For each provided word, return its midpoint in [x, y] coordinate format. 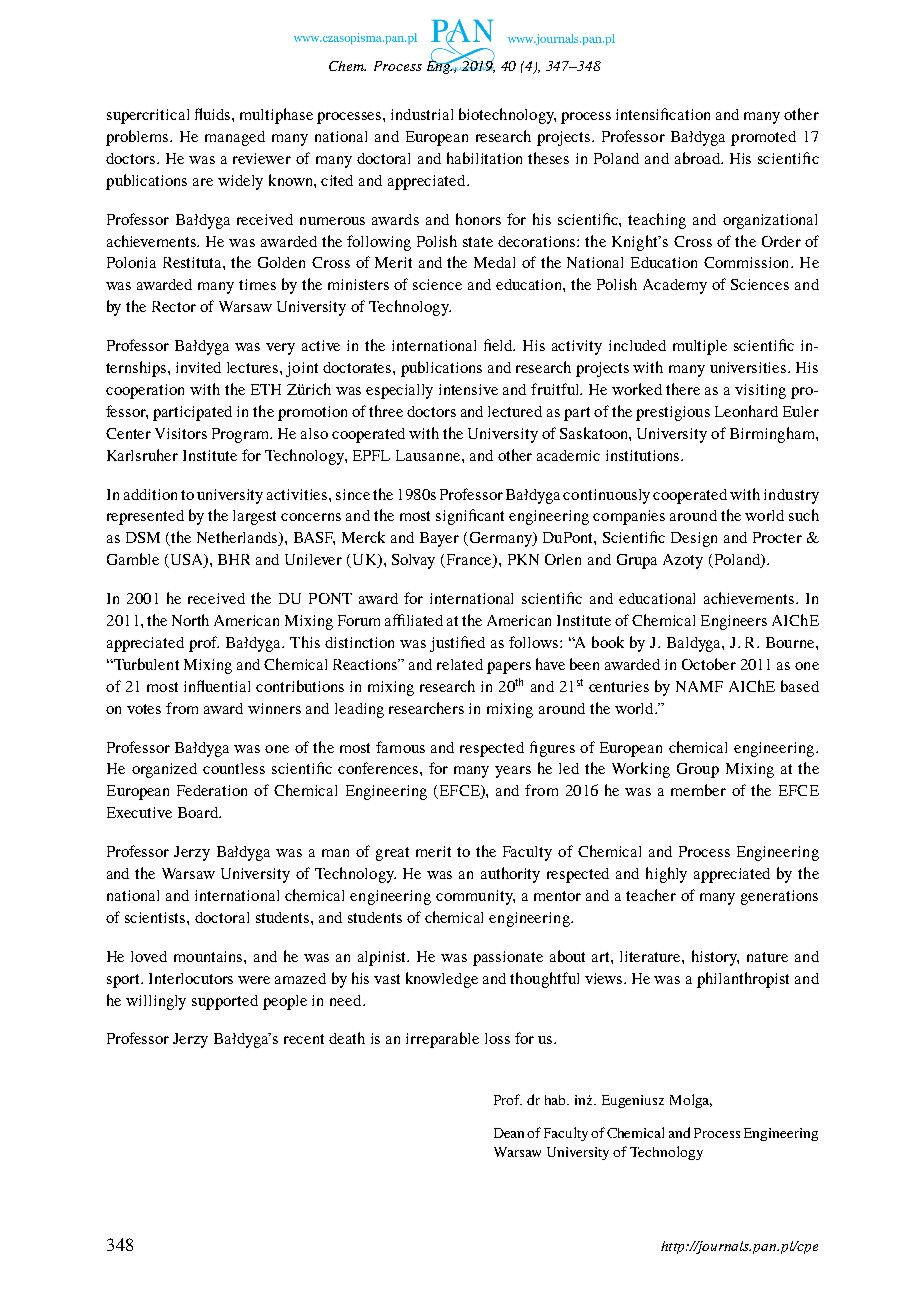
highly [666, 875]
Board [199, 812]
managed [235, 138]
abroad [699, 158]
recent [304, 1039]
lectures [254, 367]
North [190, 620]
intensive [468, 389]
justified [457, 644]
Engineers [734, 622]
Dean [511, 1133]
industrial [422, 114]
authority [510, 875]
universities [749, 367]
